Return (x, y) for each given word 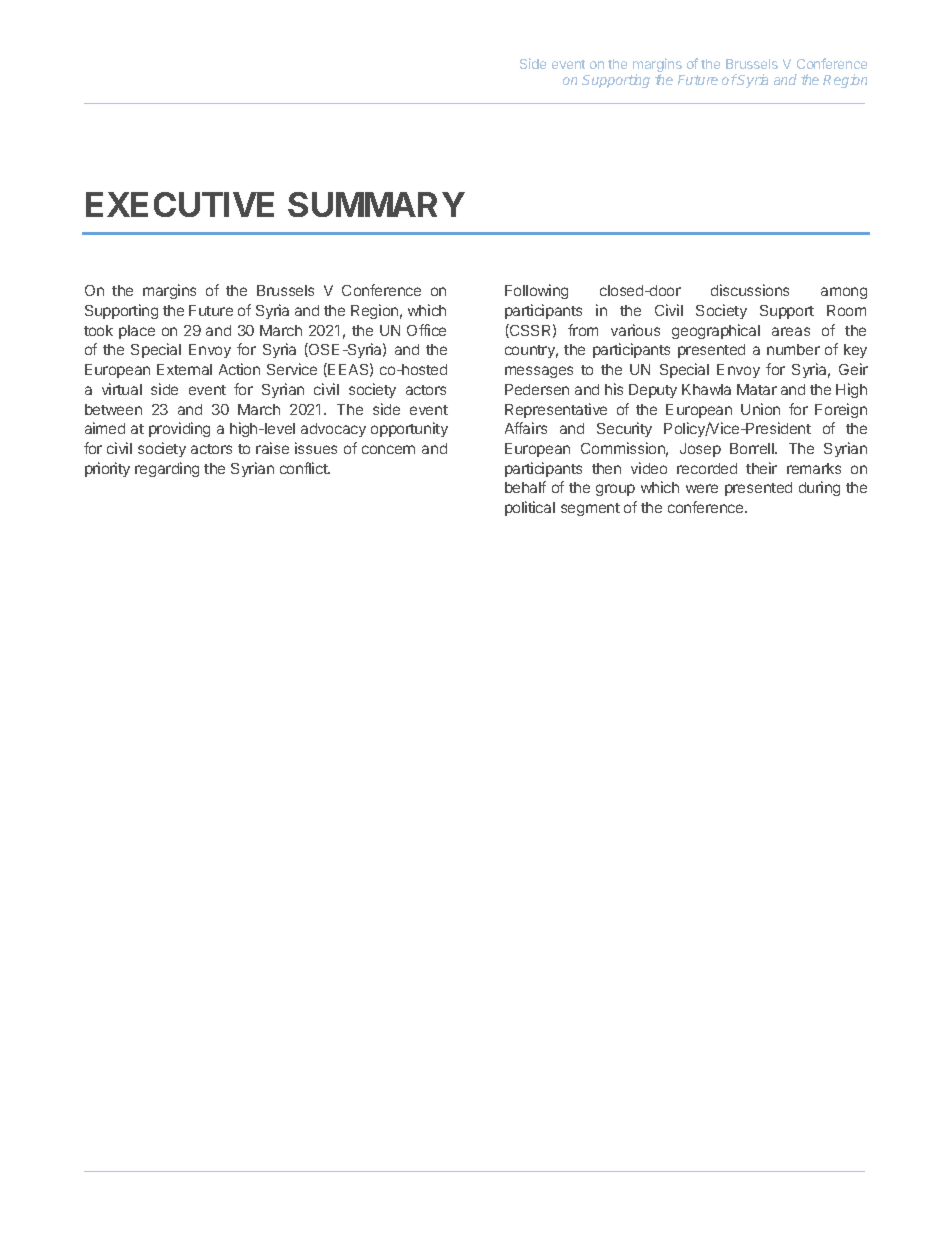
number (793, 349)
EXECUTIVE (180, 204)
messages (539, 372)
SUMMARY (376, 204)
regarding (167, 469)
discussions (750, 290)
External (184, 369)
